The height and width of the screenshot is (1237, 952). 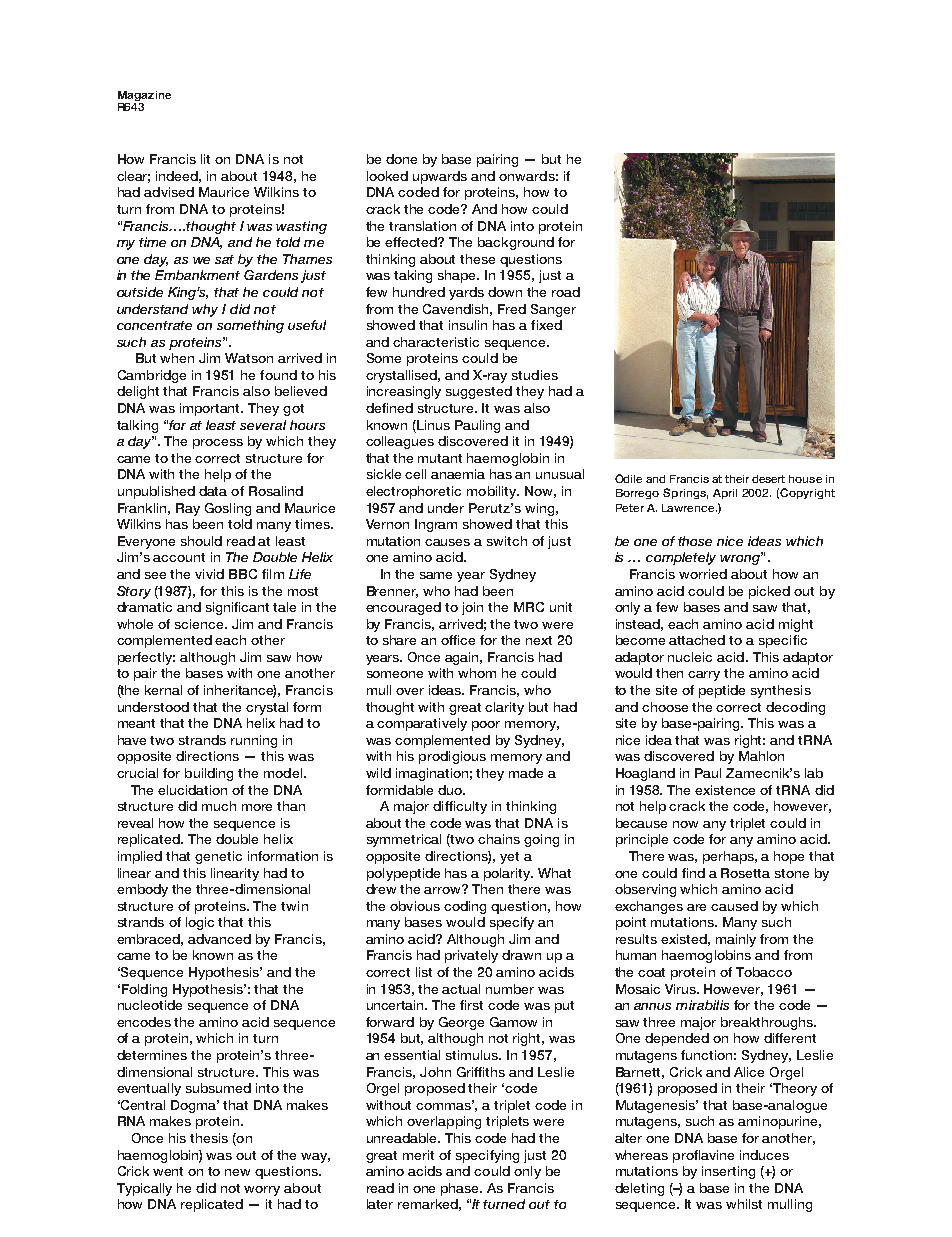 What do you see at coordinates (768, 479) in the screenshot?
I see `desert` at bounding box center [768, 479].
